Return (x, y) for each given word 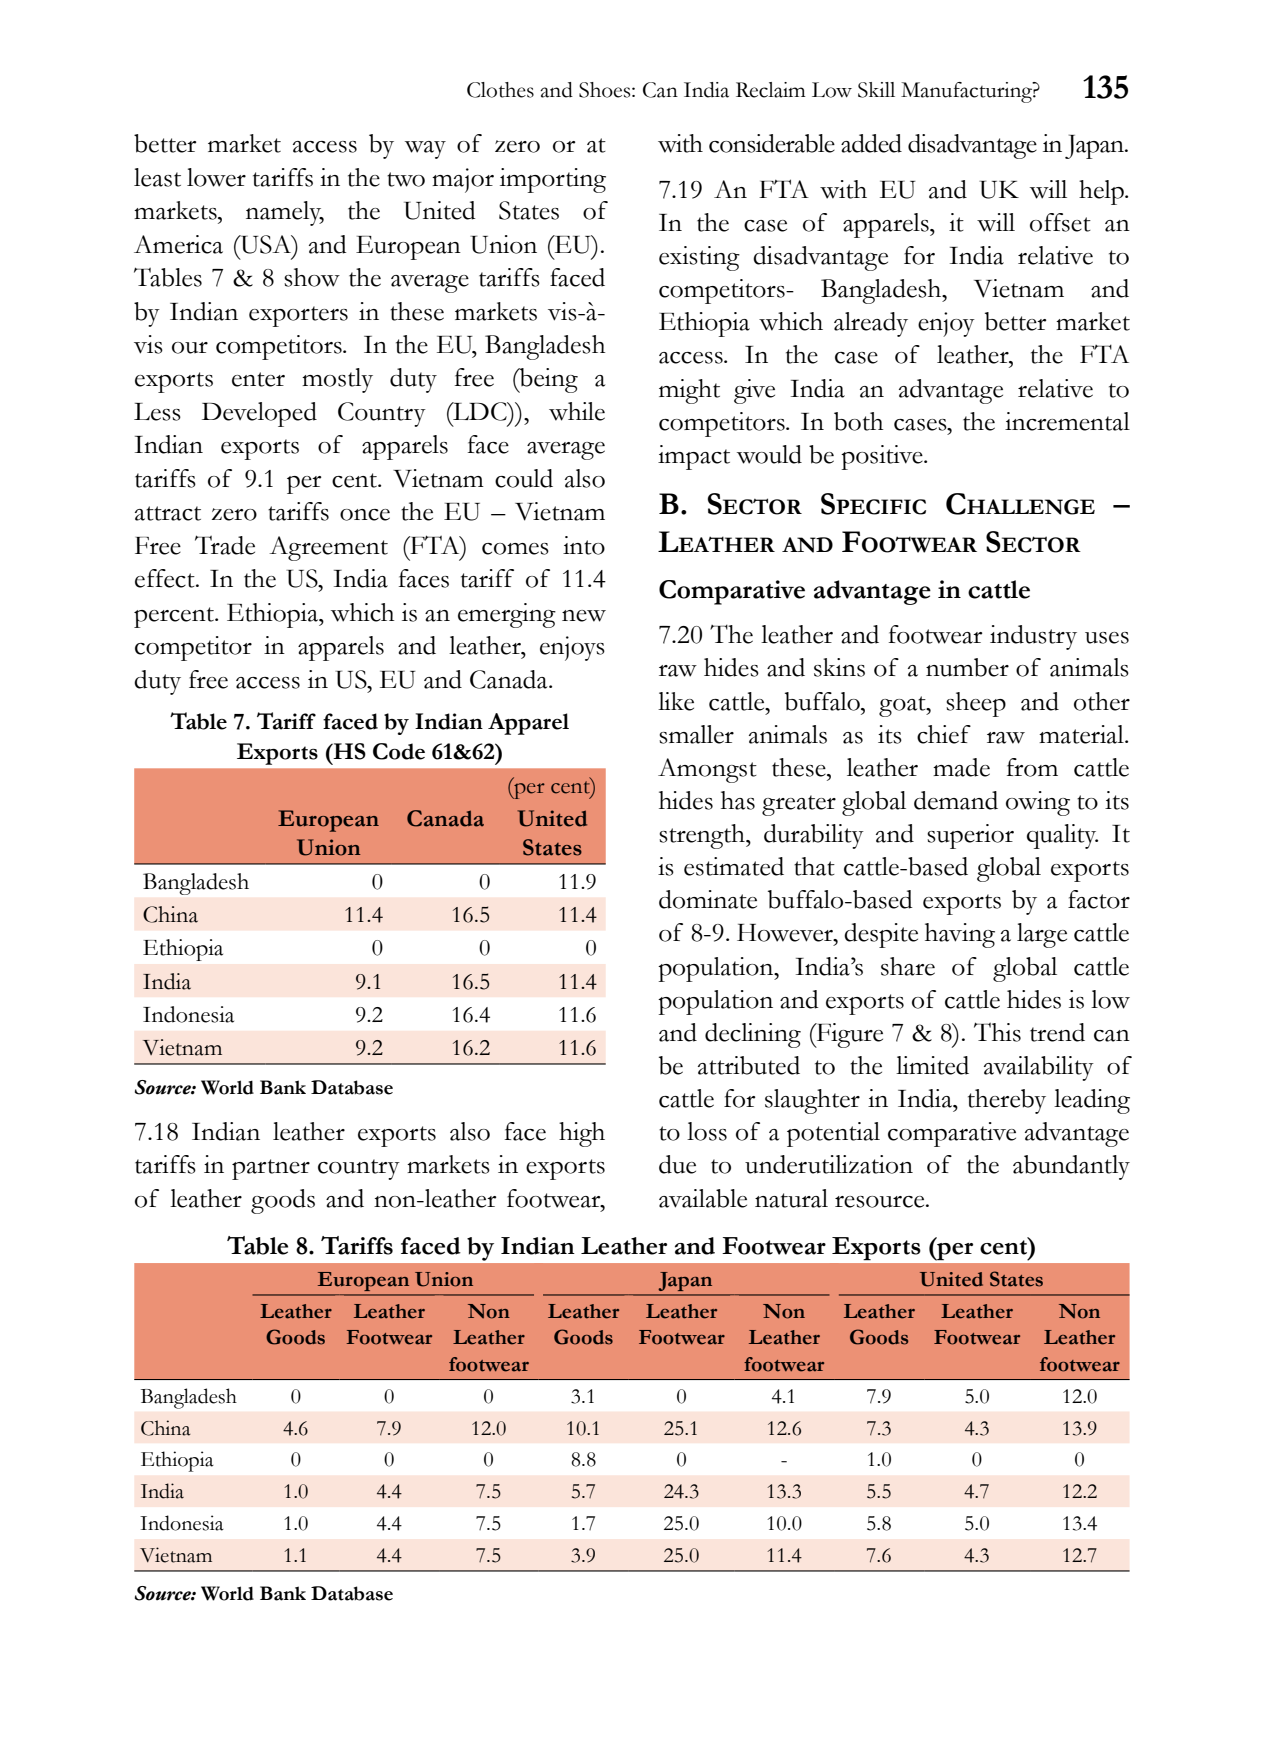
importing (553, 180)
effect (166, 578)
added (871, 143)
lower (216, 177)
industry (1033, 637)
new (584, 616)
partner (271, 1169)
